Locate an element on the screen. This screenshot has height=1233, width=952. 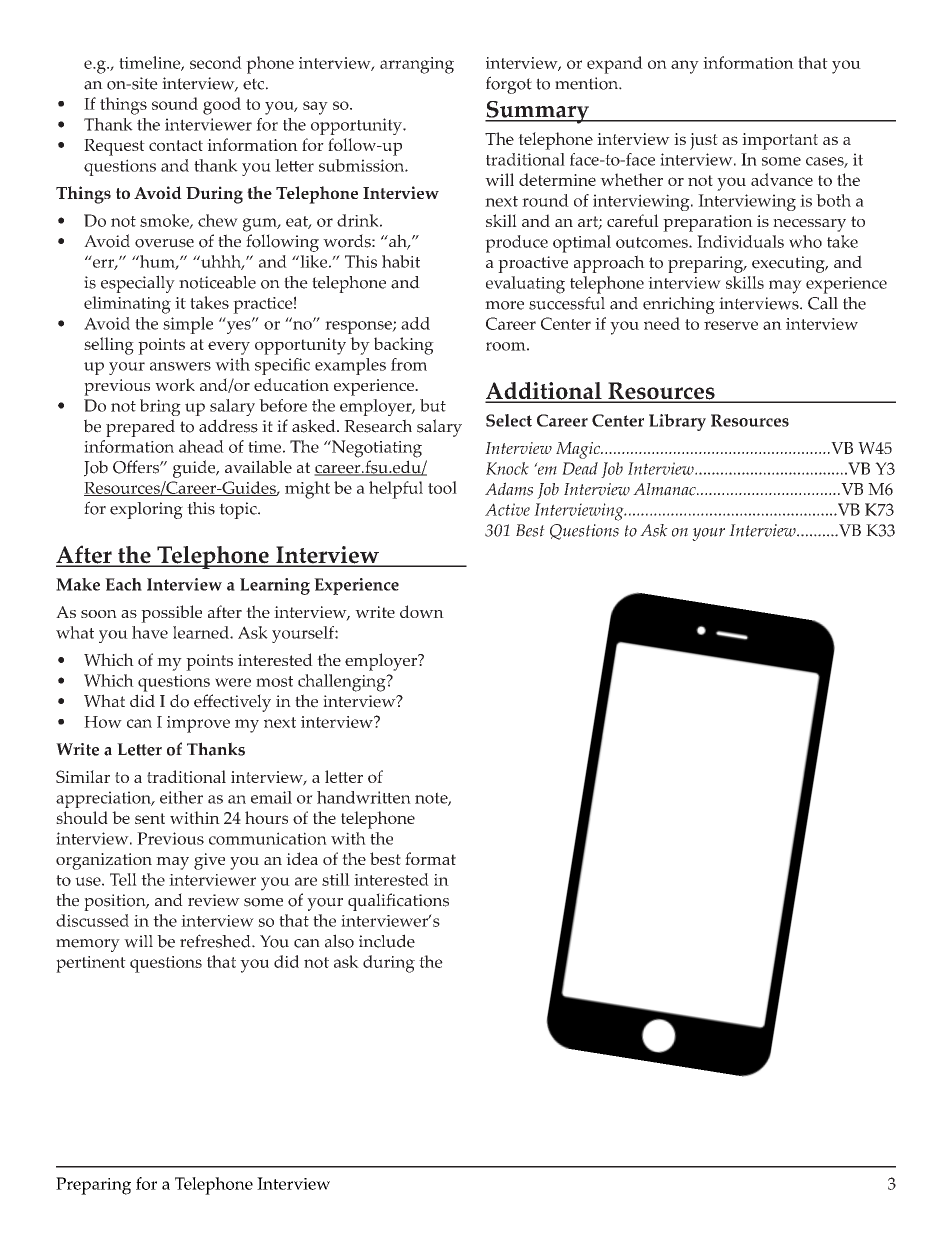
forgot is located at coordinates (509, 85).
